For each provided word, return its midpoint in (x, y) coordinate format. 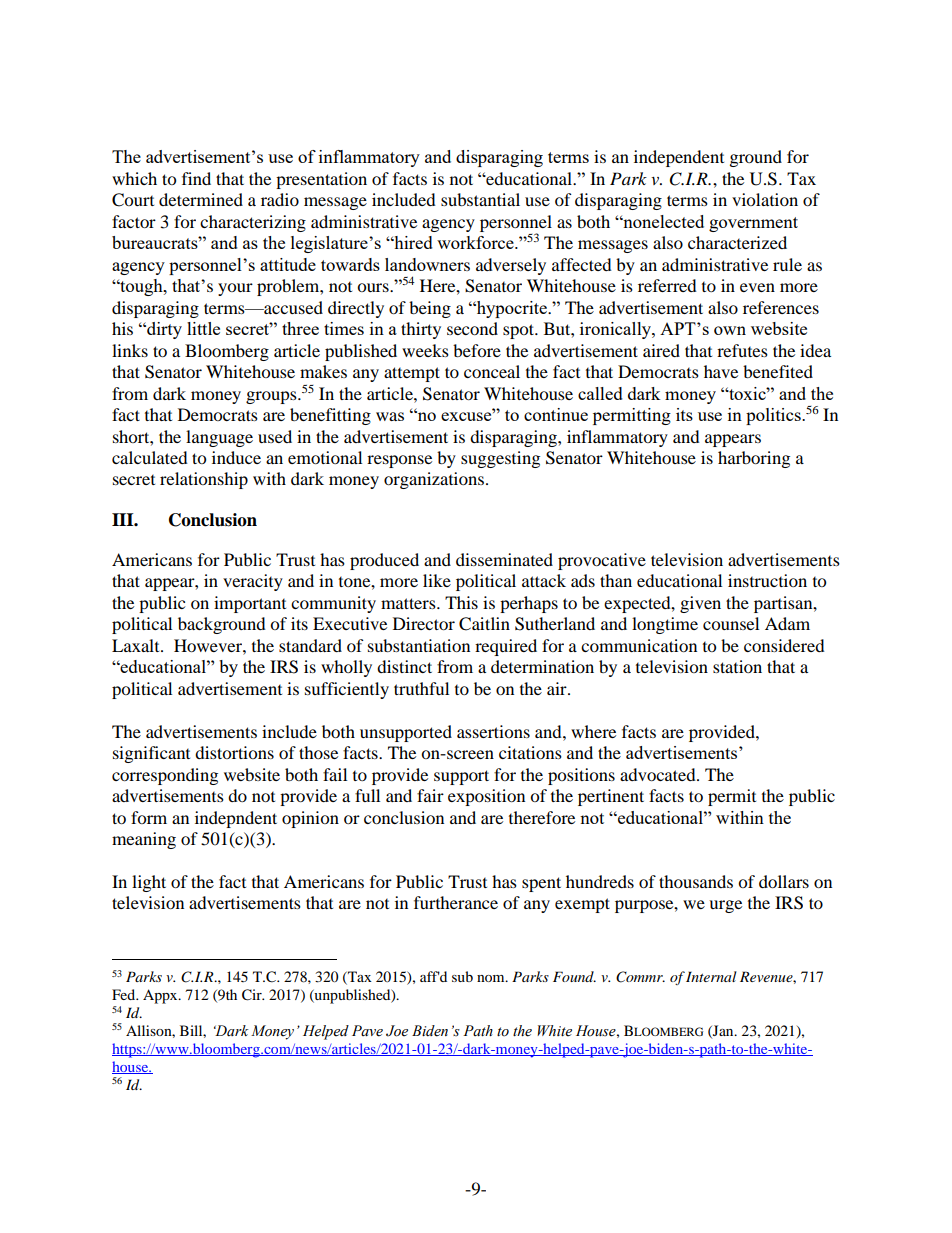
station (737, 666)
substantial (480, 199)
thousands (696, 881)
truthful (421, 688)
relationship (204, 480)
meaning (144, 840)
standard (310, 645)
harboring (754, 459)
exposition (486, 797)
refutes (742, 350)
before (477, 350)
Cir (253, 995)
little (203, 328)
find (196, 178)
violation (765, 199)
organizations (434, 480)
